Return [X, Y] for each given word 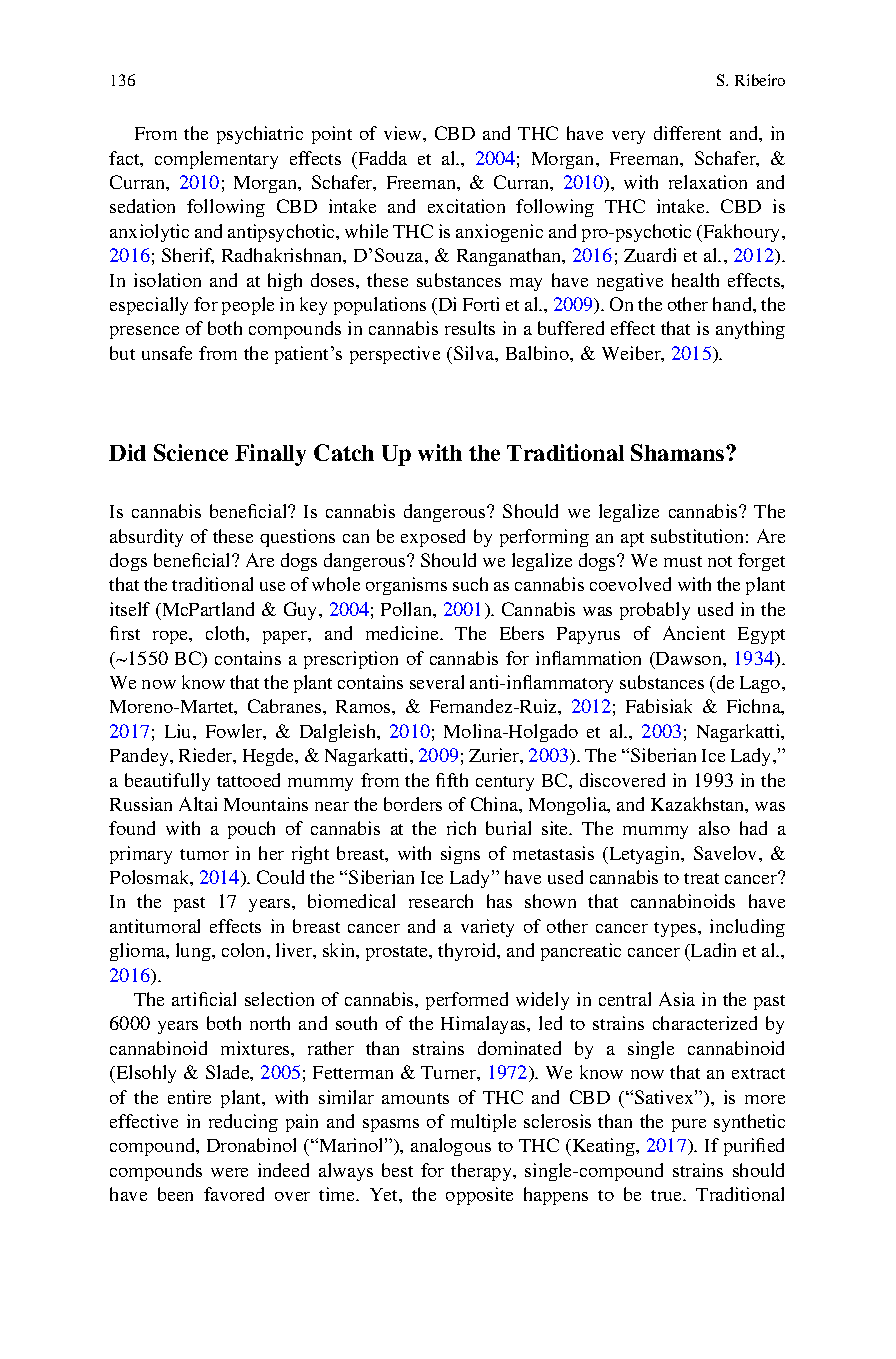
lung [194, 952]
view [404, 133]
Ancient [694, 633]
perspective [395, 355]
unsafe [167, 353]
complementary [216, 160]
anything [750, 330]
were [229, 1172]
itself [130, 609]
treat [701, 878]
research [441, 901]
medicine [403, 633]
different [687, 133]
